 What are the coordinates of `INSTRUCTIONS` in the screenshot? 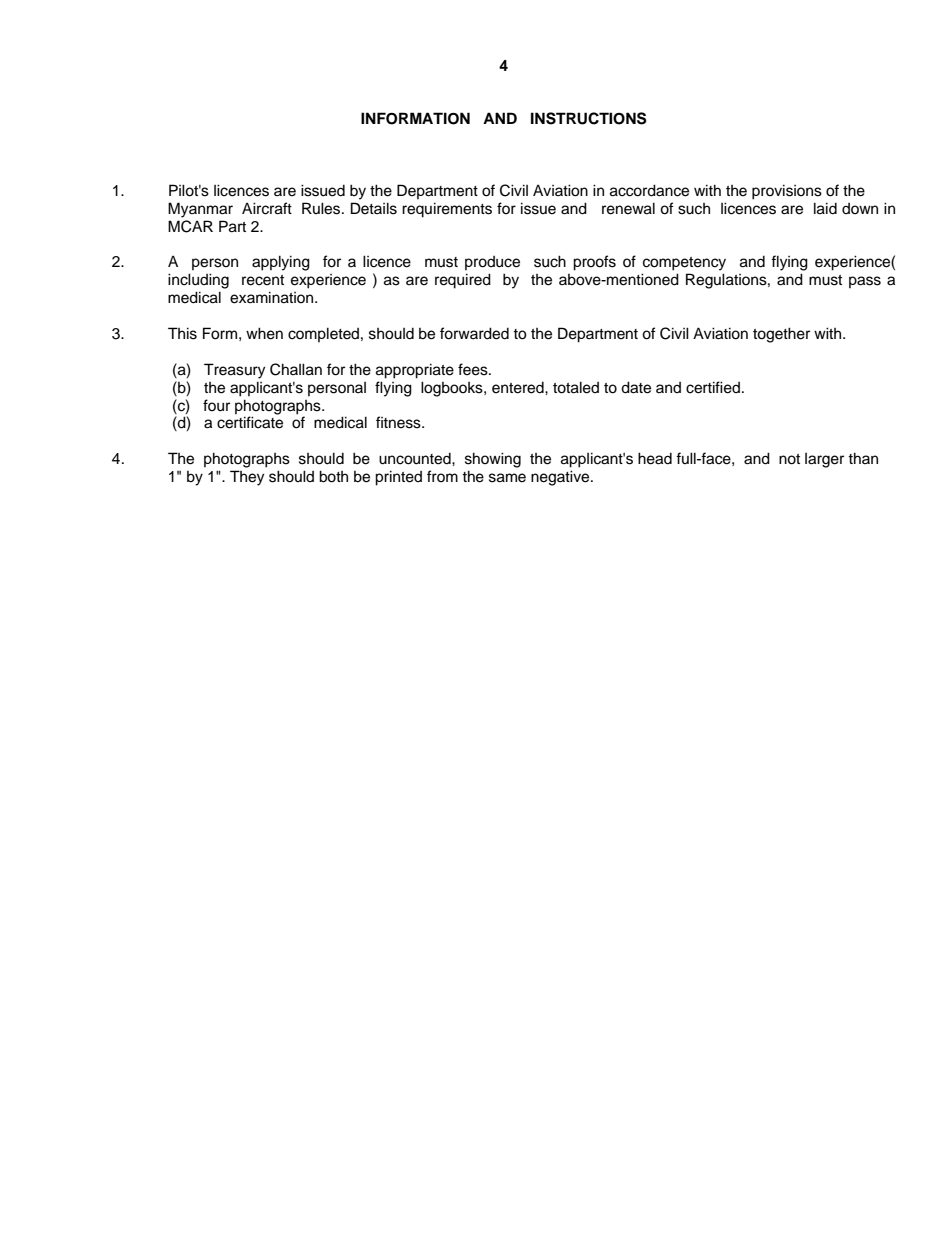 It's located at (589, 118).
